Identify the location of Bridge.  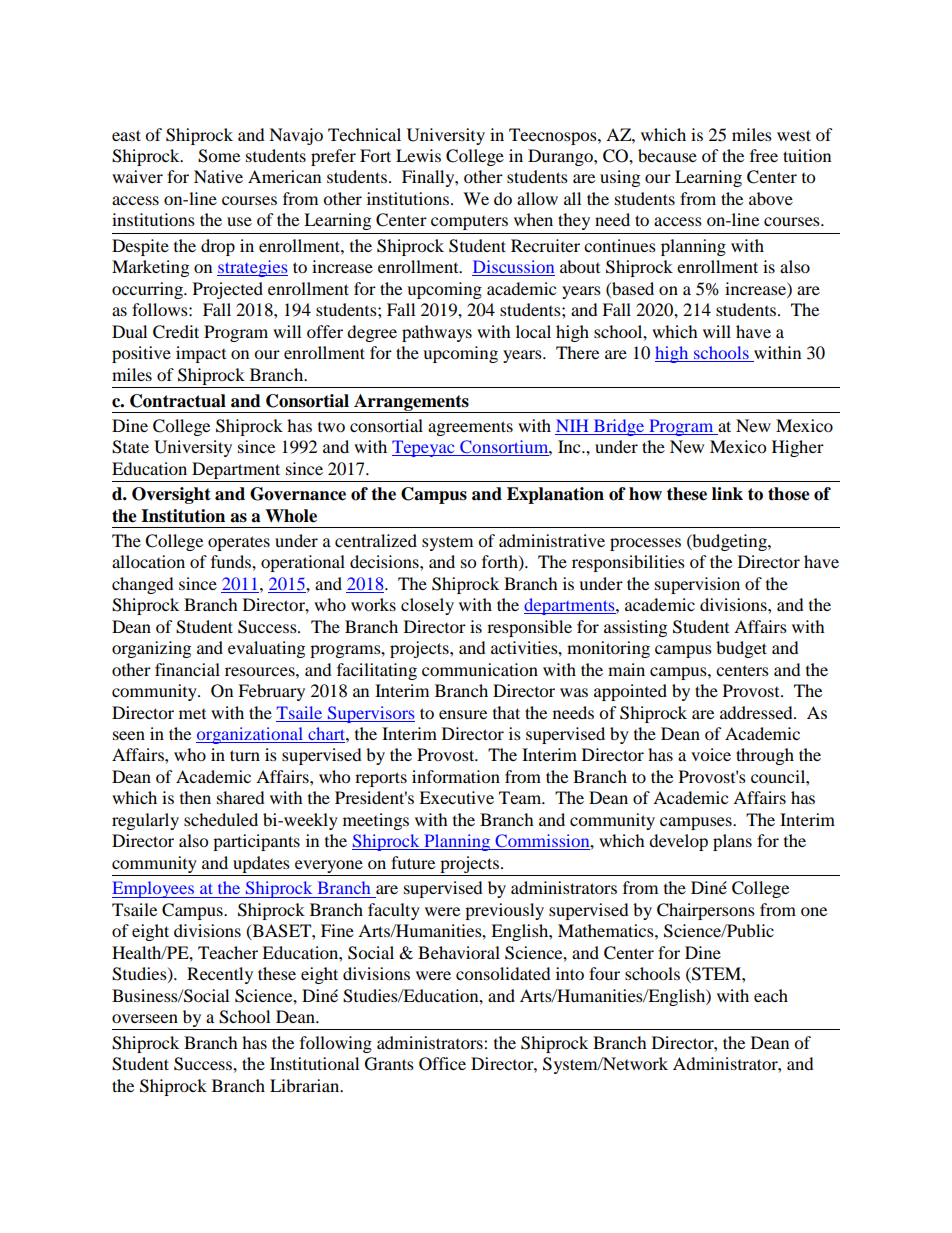
(619, 427).
